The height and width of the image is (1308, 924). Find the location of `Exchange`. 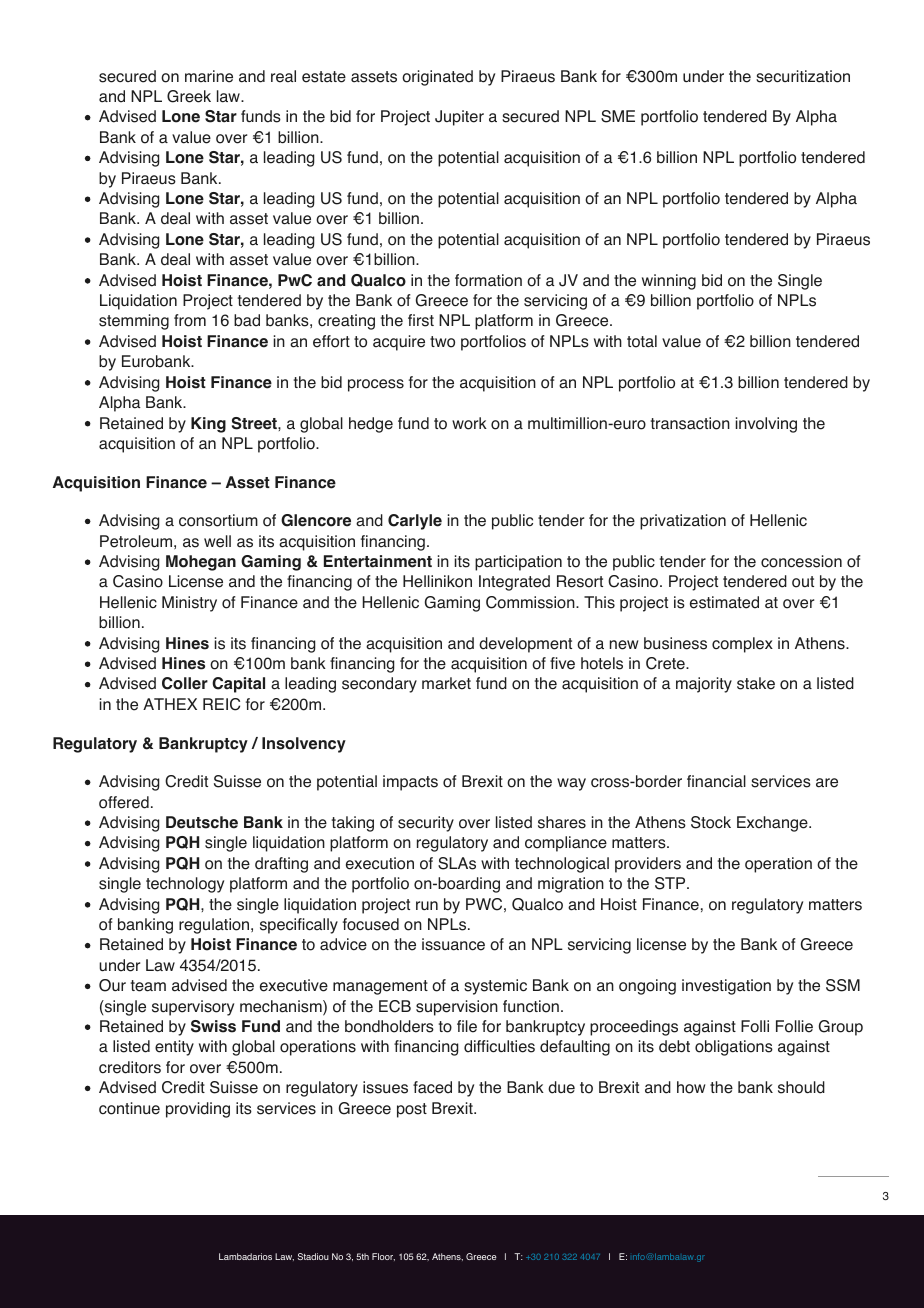

Exchange is located at coordinates (773, 824).
